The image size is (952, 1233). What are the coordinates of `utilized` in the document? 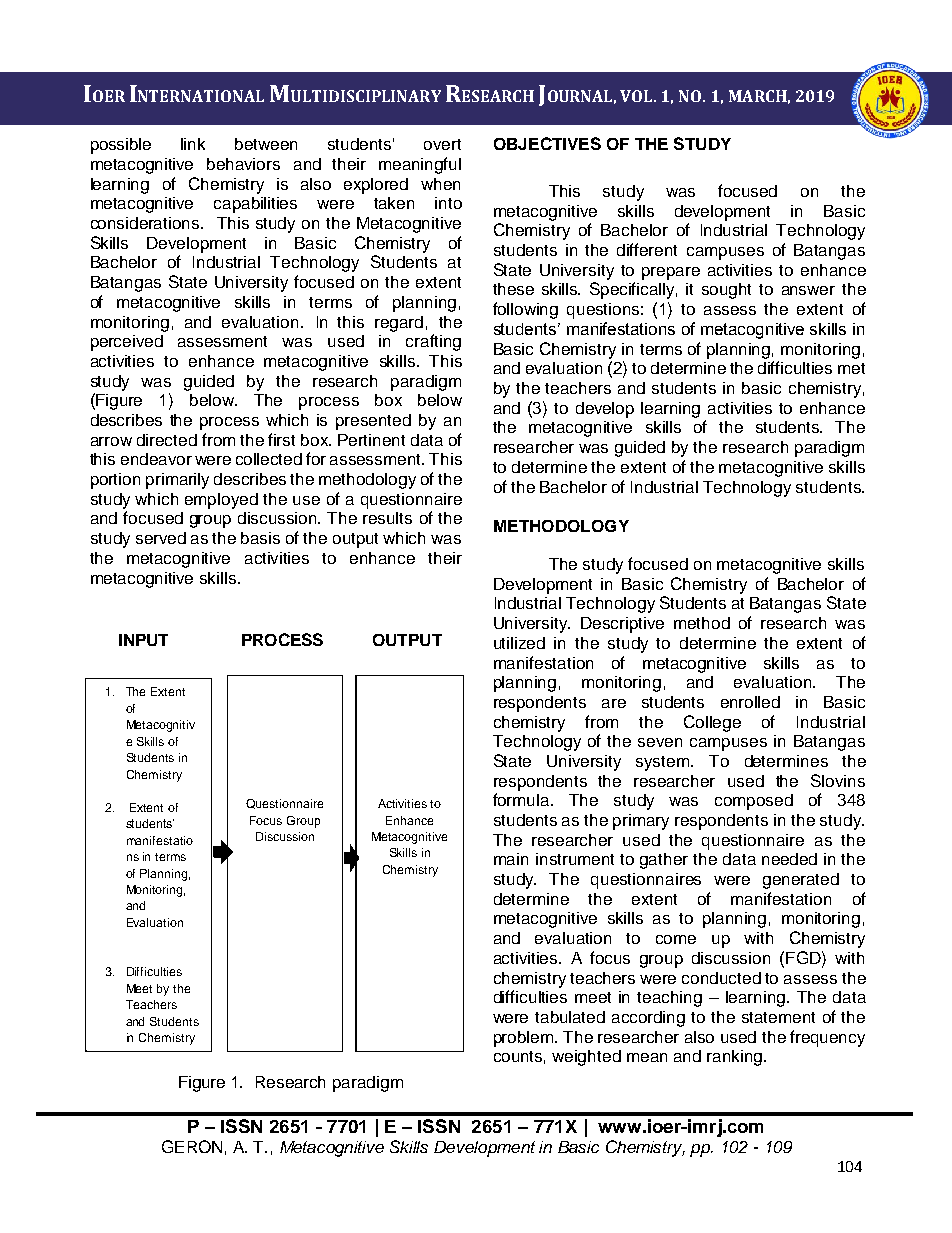 It's located at (519, 643).
